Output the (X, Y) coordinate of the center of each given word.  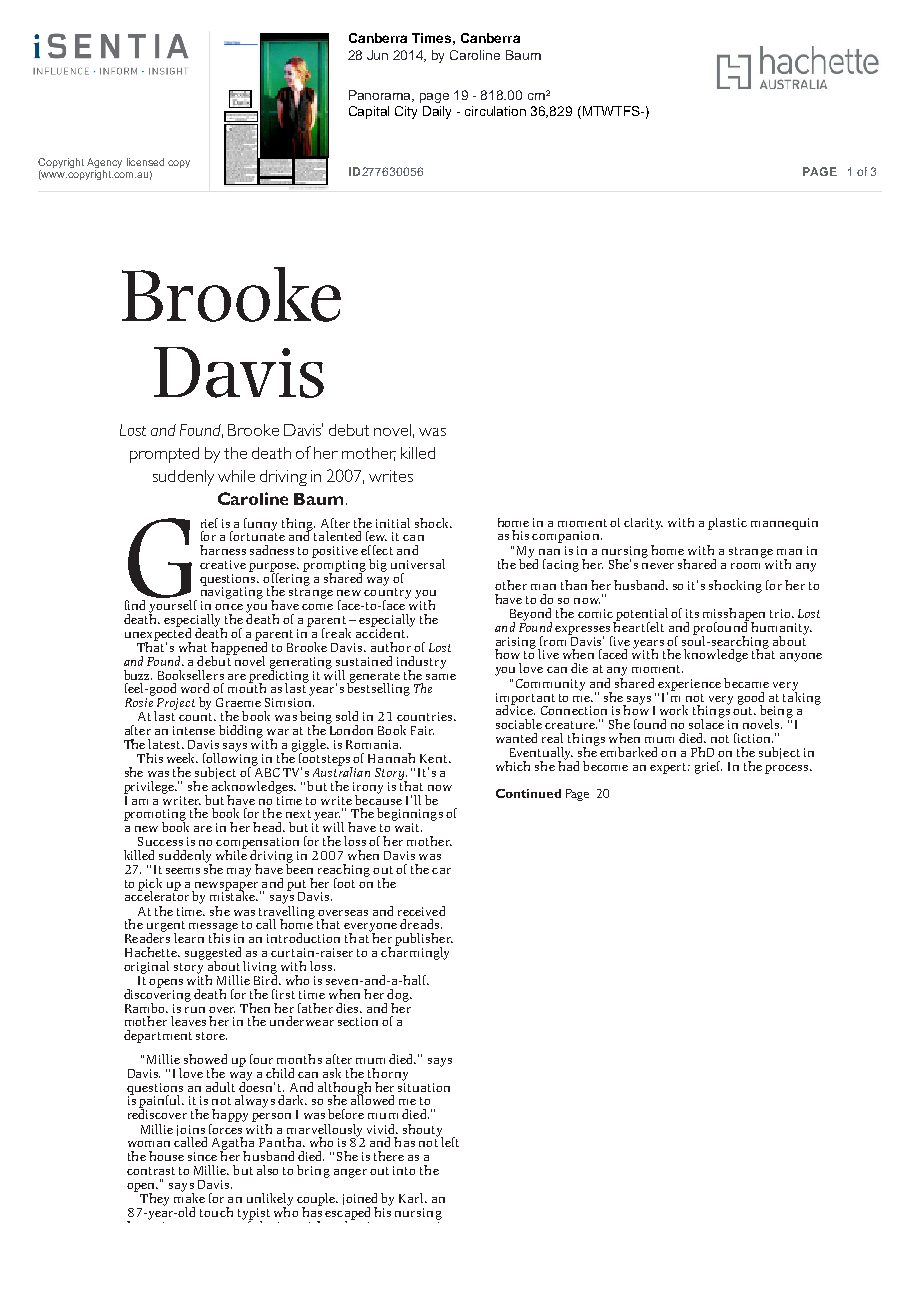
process (788, 769)
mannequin (784, 524)
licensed (145, 162)
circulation (495, 111)
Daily (437, 112)
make (189, 1197)
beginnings (410, 814)
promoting (155, 816)
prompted (164, 455)
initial (393, 523)
